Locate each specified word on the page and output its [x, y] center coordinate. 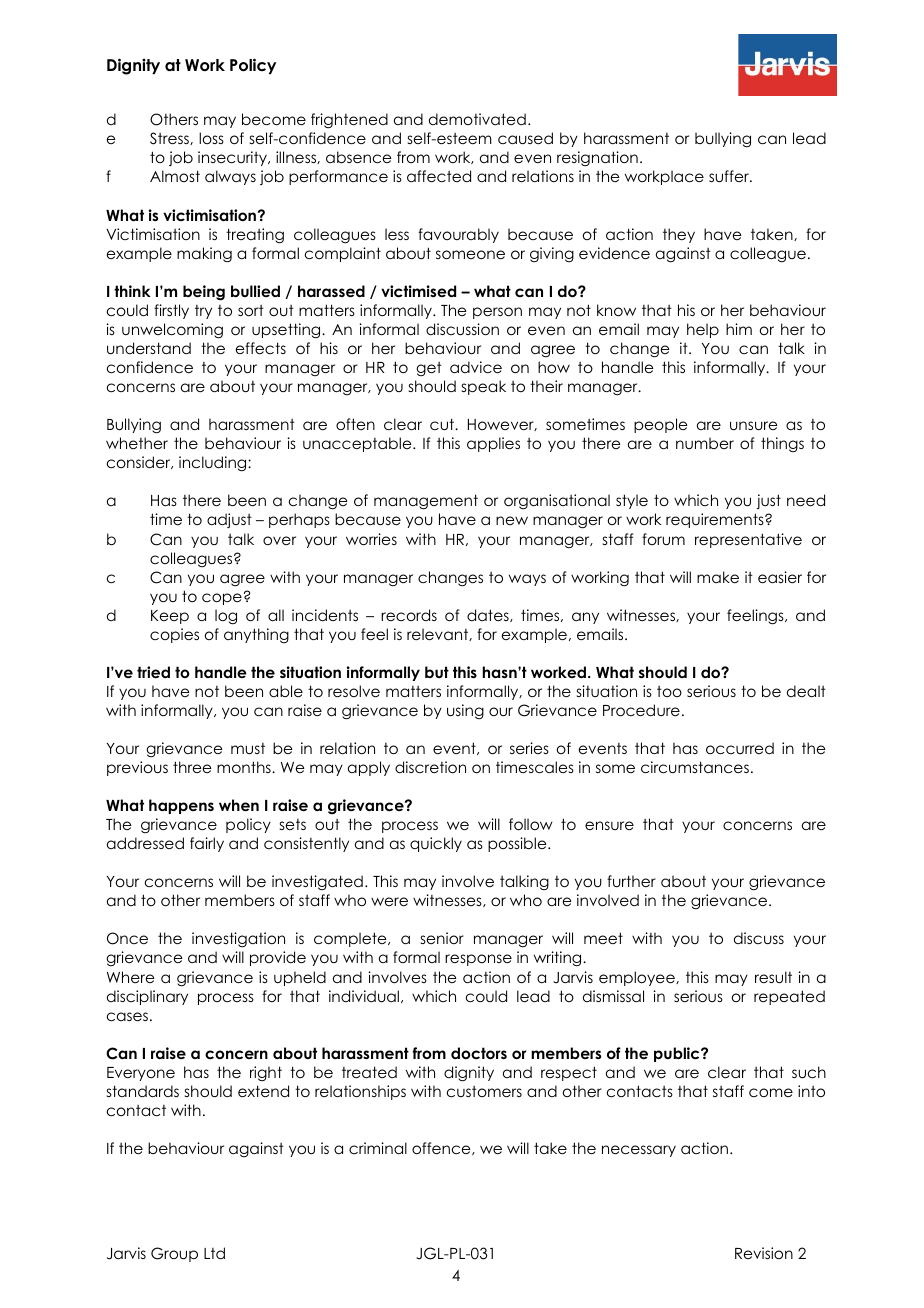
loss [211, 138]
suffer [730, 176]
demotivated [477, 119]
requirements [716, 520]
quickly [436, 844]
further [631, 881]
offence [442, 1148]
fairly [207, 844]
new [512, 520]
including [214, 463]
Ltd [214, 1253]
